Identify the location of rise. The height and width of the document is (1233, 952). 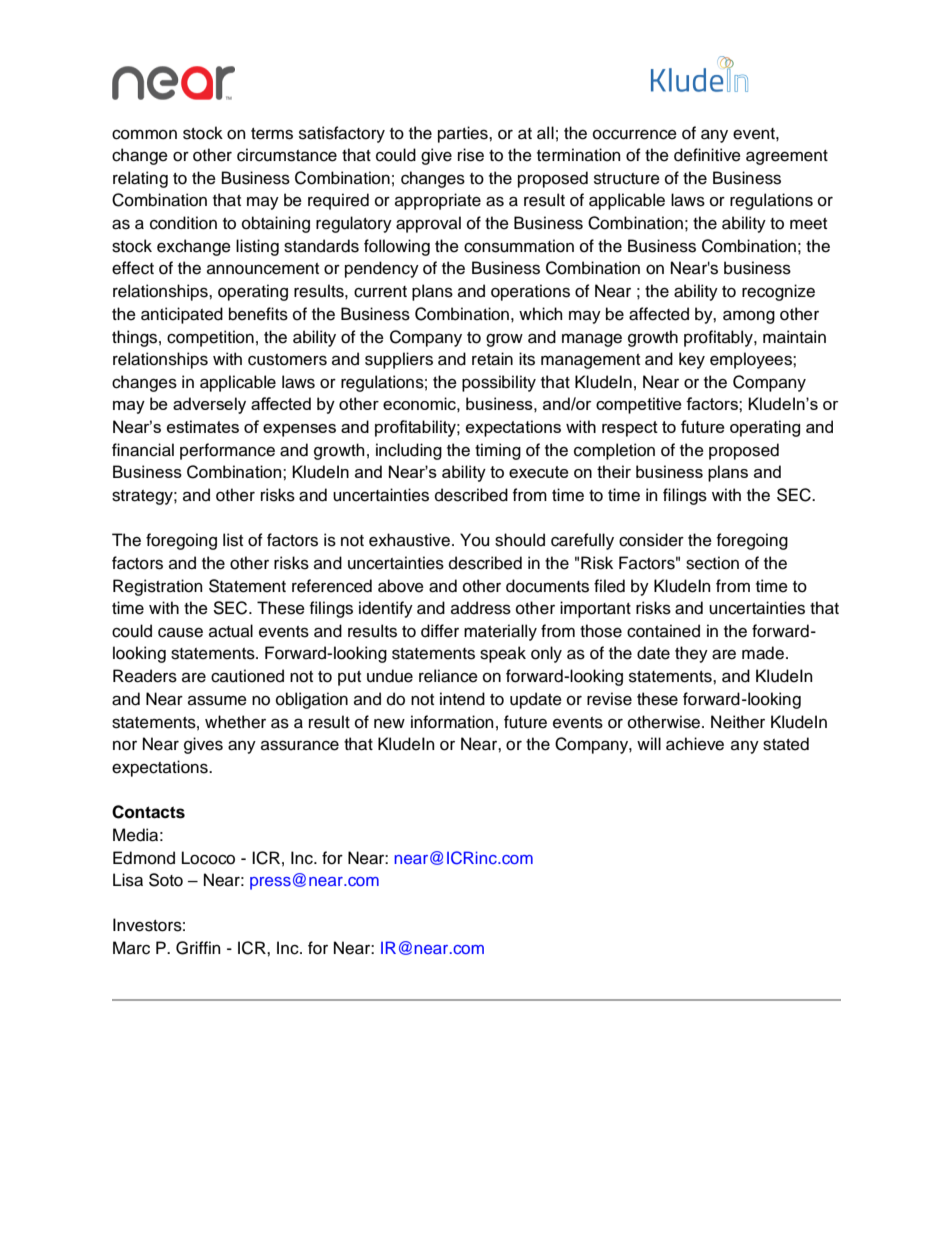
(471, 155).
